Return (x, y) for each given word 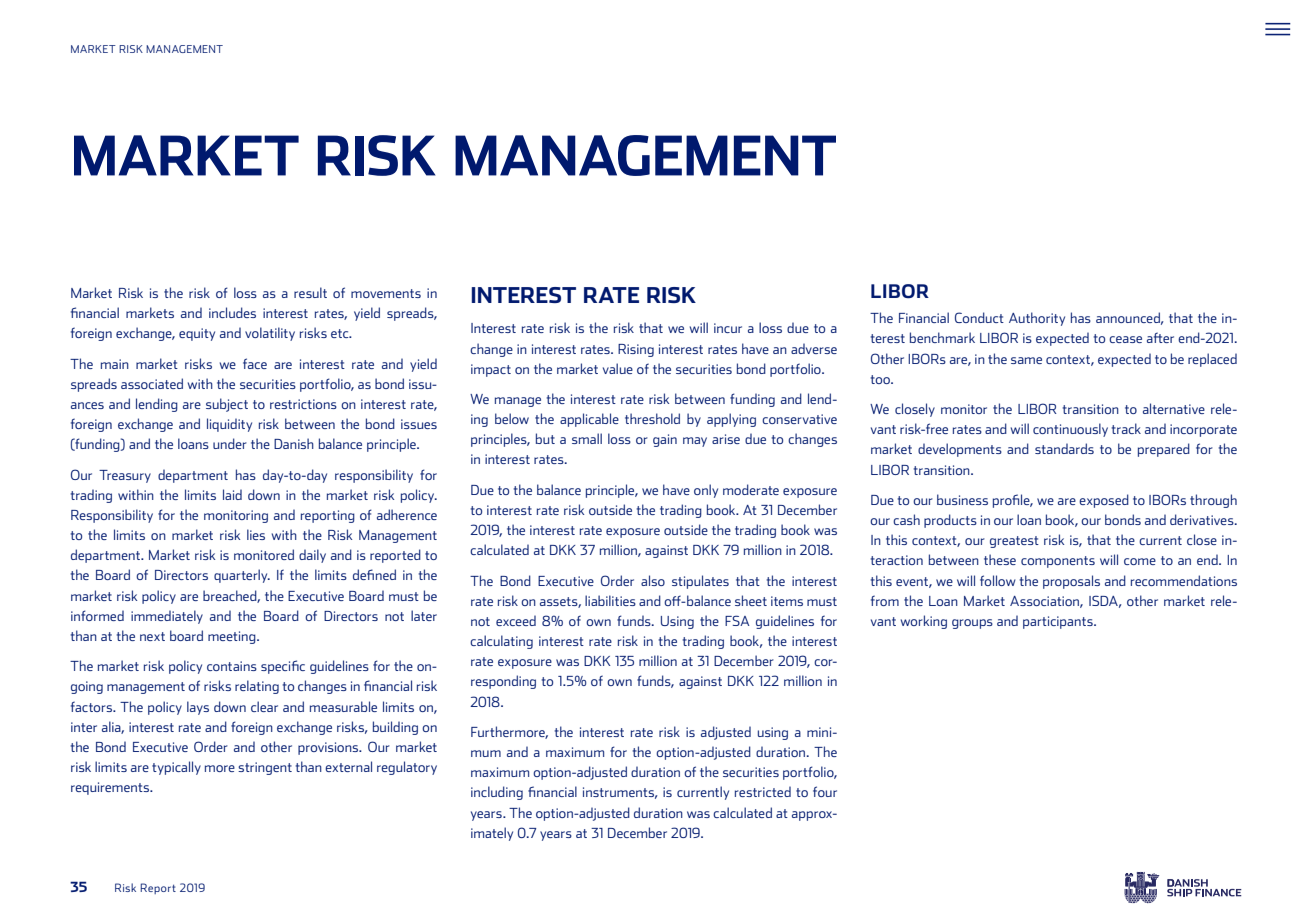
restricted (763, 791)
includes (232, 312)
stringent (265, 768)
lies (256, 534)
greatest (1014, 542)
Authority (1037, 319)
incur (728, 328)
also (653, 580)
